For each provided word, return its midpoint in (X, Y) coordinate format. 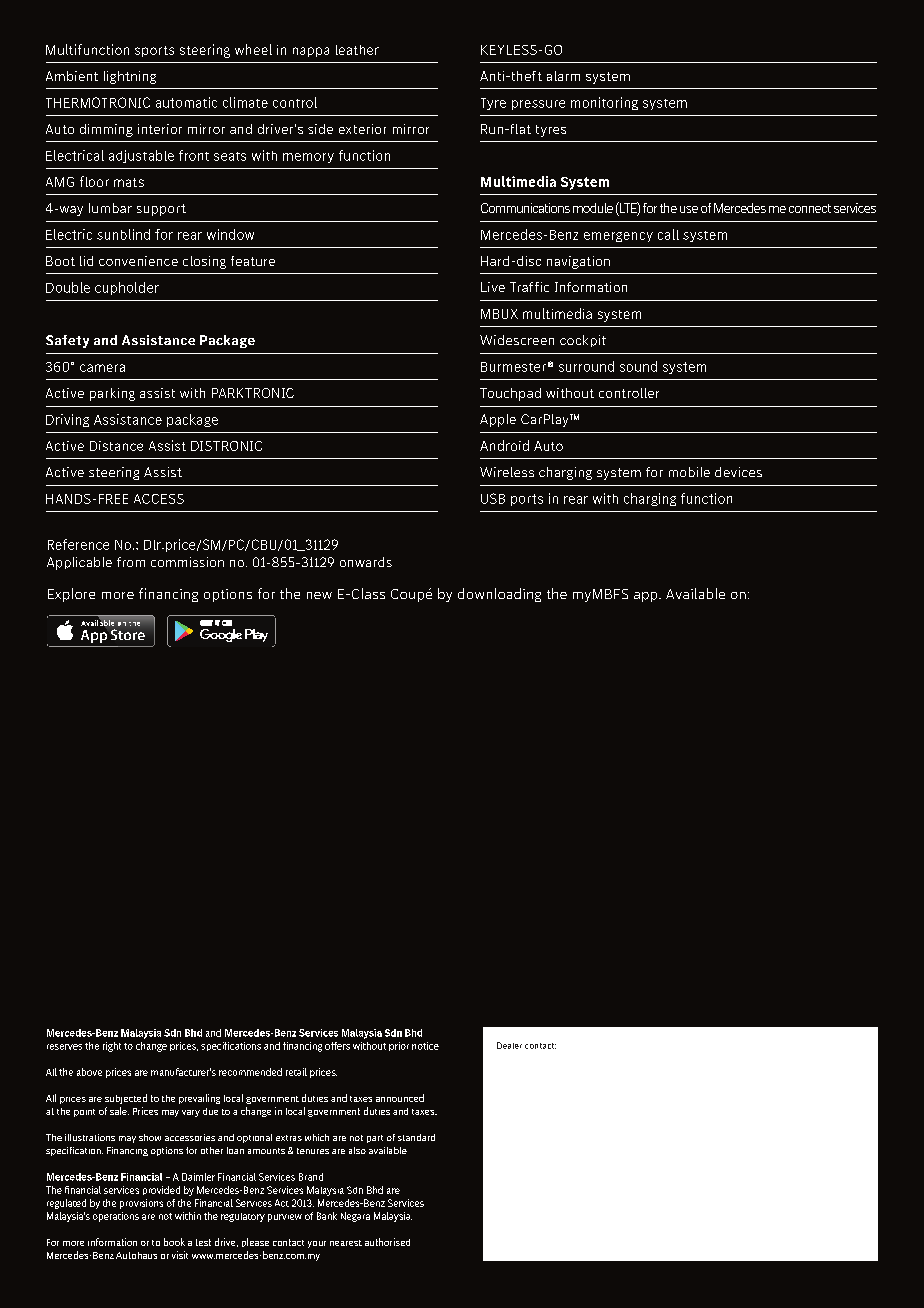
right (112, 1047)
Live (493, 287)
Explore (71, 595)
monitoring (604, 103)
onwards (366, 562)
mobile (689, 472)
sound (638, 366)
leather (357, 50)
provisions (141, 1204)
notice (425, 1046)
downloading (499, 595)
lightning (130, 77)
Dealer (509, 1045)
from (131, 562)
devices (738, 472)
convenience (138, 261)
